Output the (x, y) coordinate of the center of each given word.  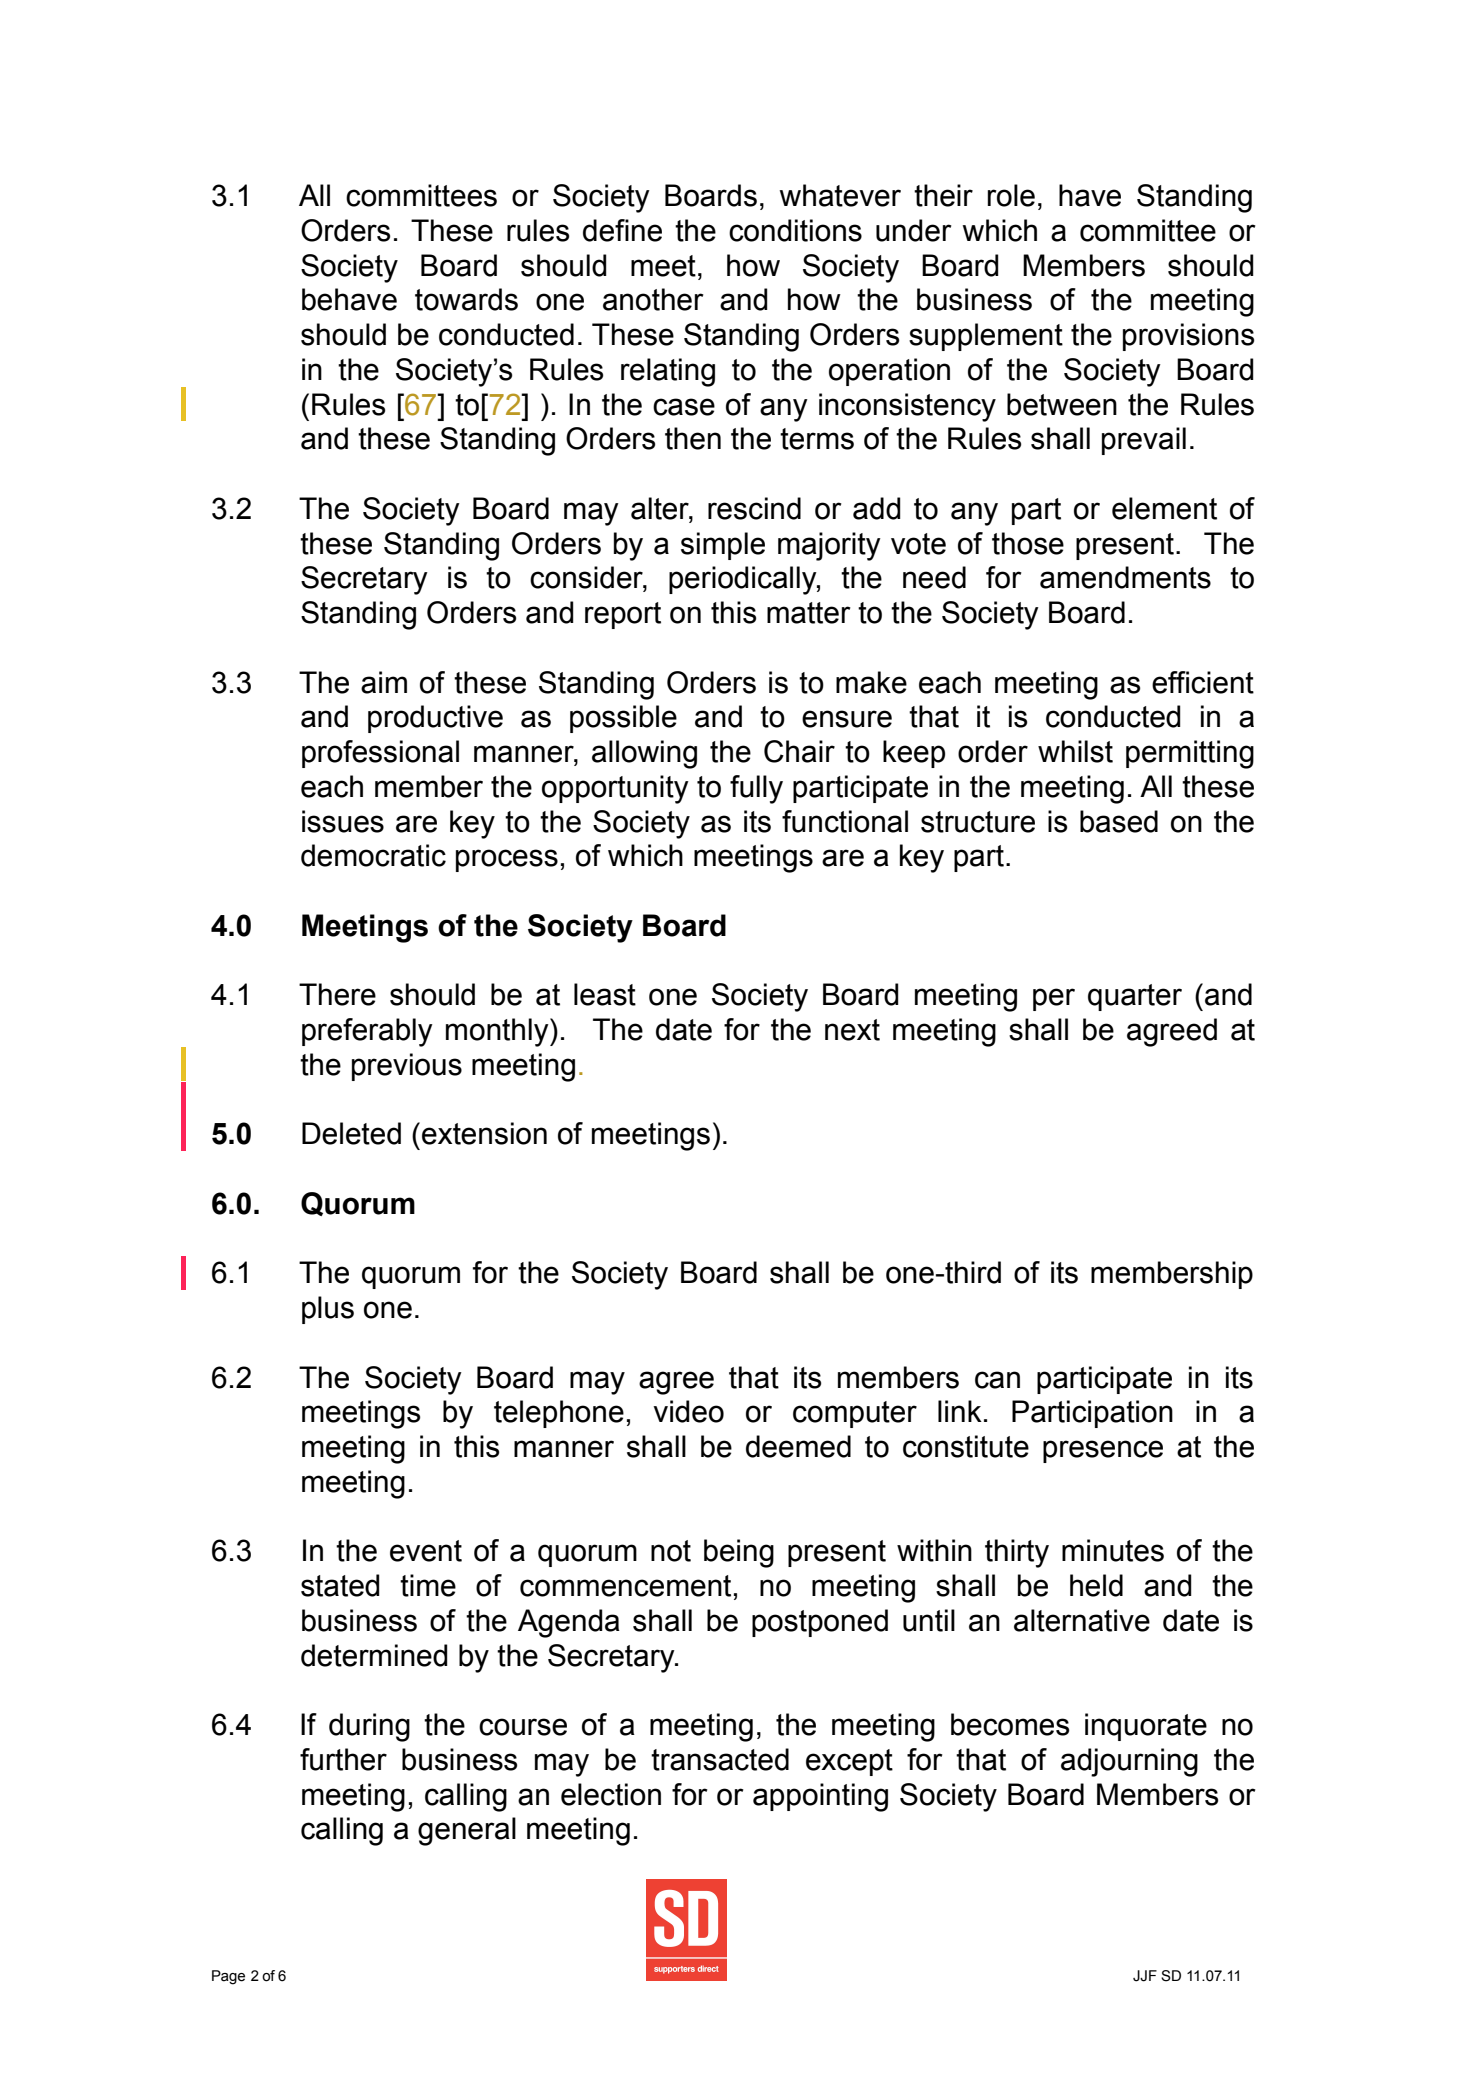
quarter (1135, 997)
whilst (1075, 751)
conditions (795, 230)
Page (228, 1977)
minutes (1113, 1550)
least (605, 994)
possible (623, 719)
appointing (820, 1797)
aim (384, 682)
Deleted (351, 1133)
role (1011, 195)
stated (340, 1585)
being (739, 1553)
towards (466, 299)
